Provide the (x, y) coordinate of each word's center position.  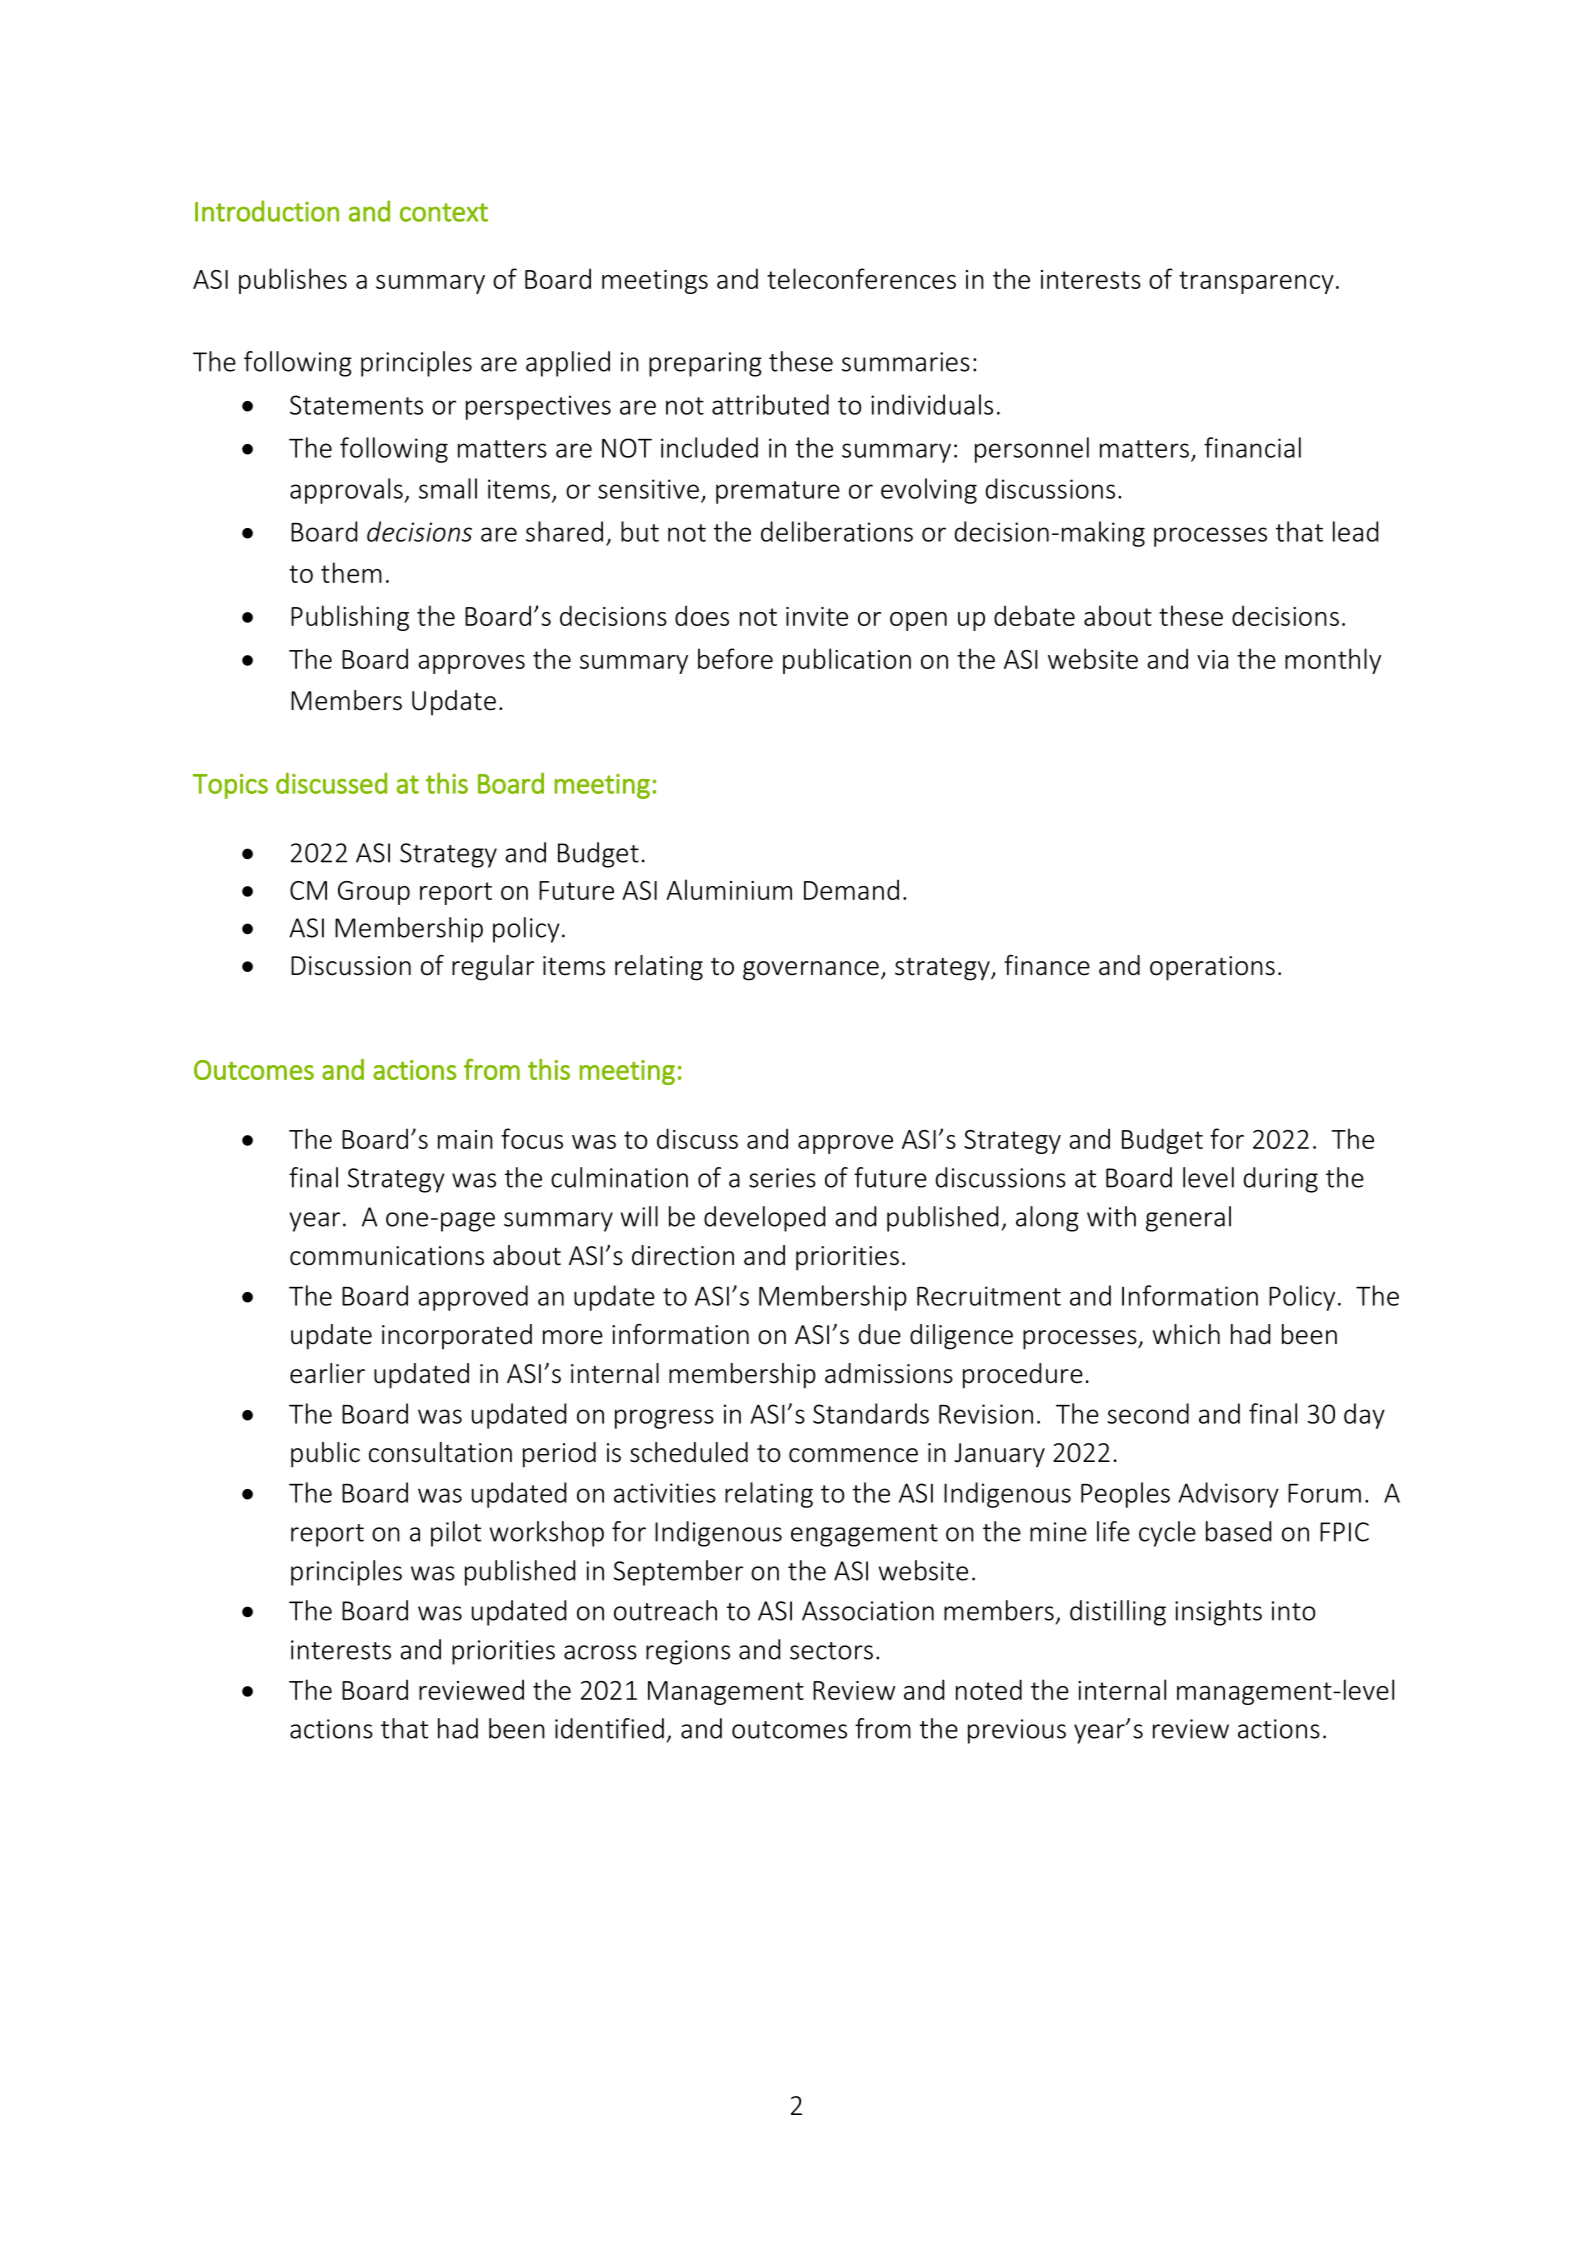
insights (1218, 1613)
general (1188, 1219)
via (1212, 659)
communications (387, 1256)
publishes (293, 281)
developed (764, 1219)
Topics (230, 786)
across (600, 1652)
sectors (831, 1651)
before (735, 658)
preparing (705, 364)
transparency (1256, 282)
